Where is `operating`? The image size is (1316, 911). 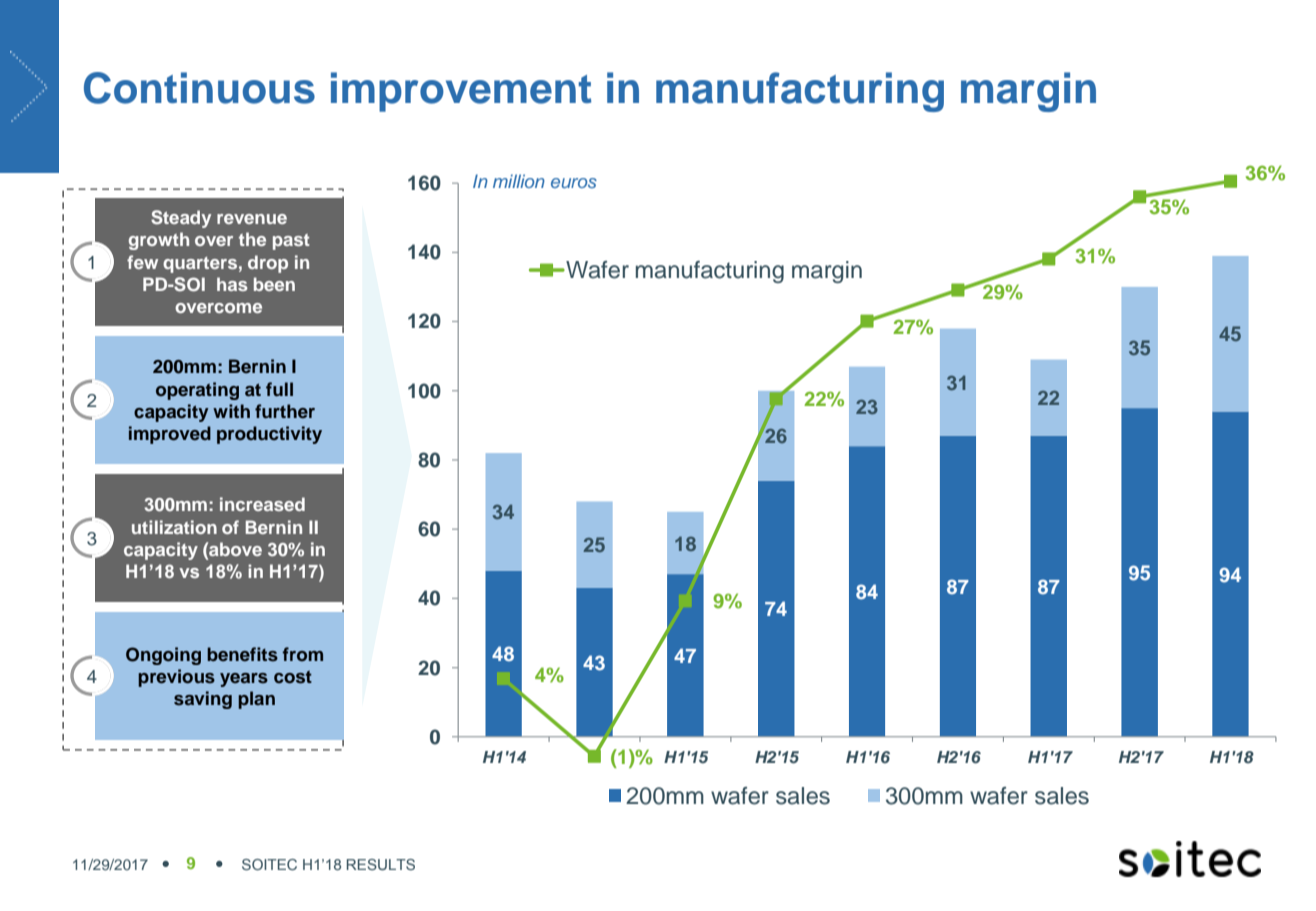 operating is located at coordinates (197, 391).
